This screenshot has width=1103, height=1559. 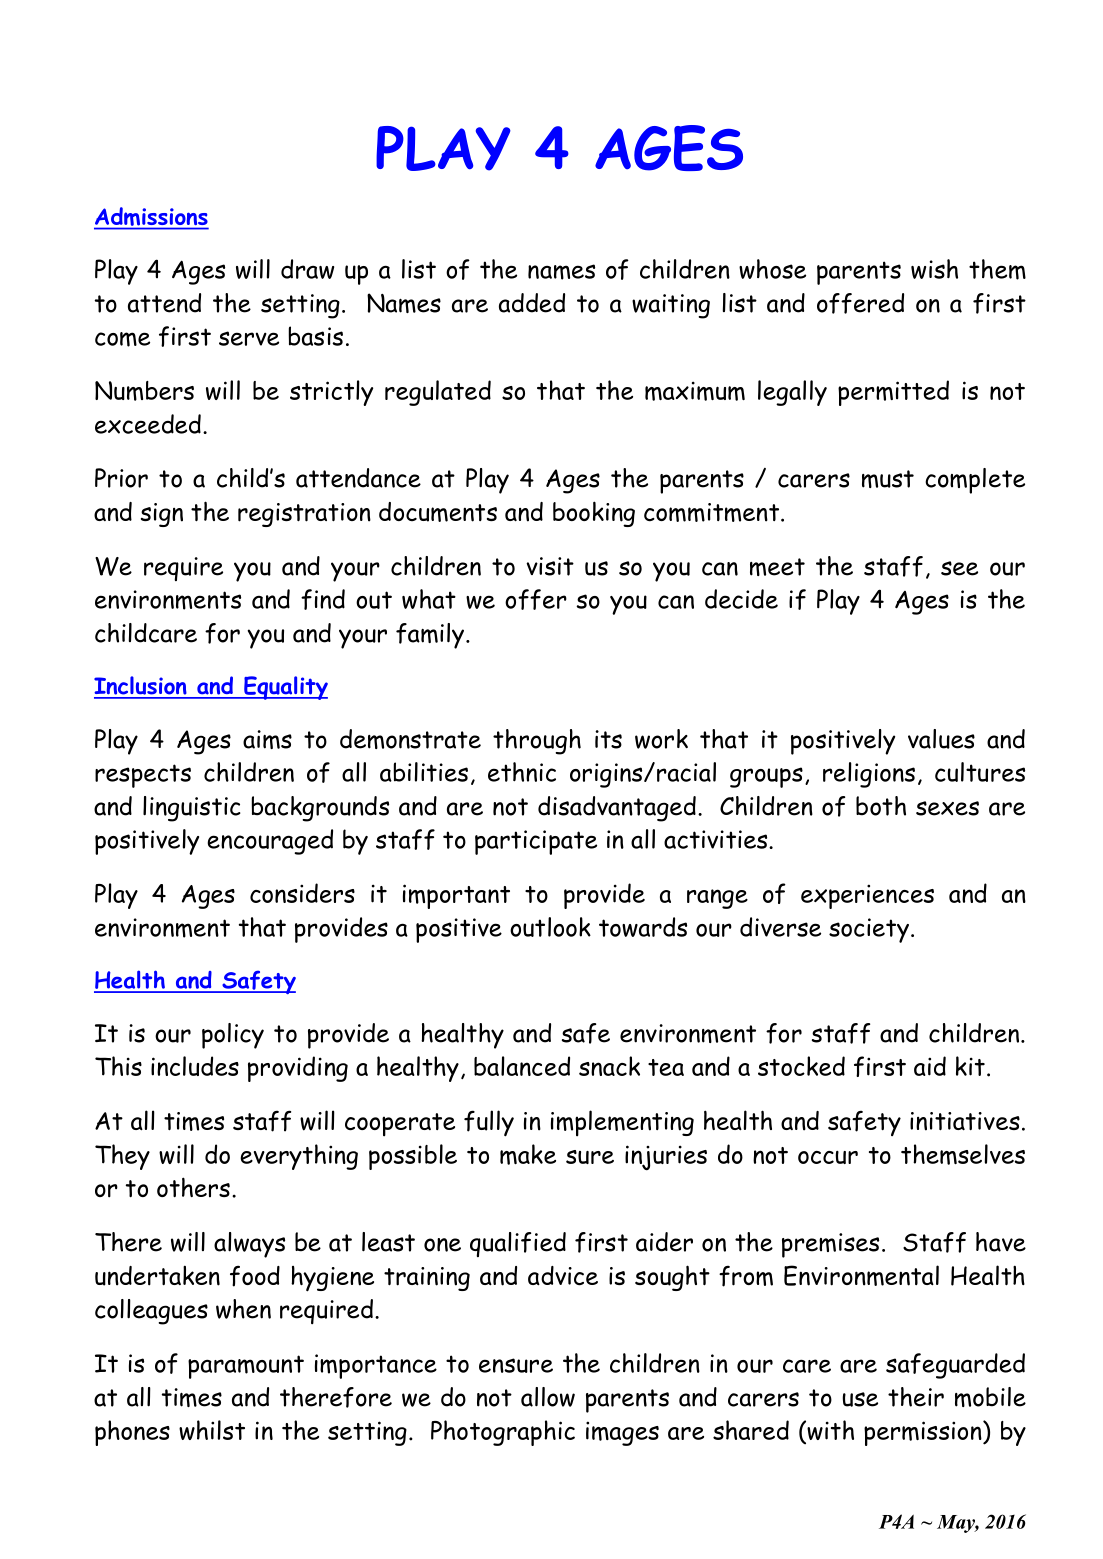 I want to click on whilst, so click(x=212, y=1430).
